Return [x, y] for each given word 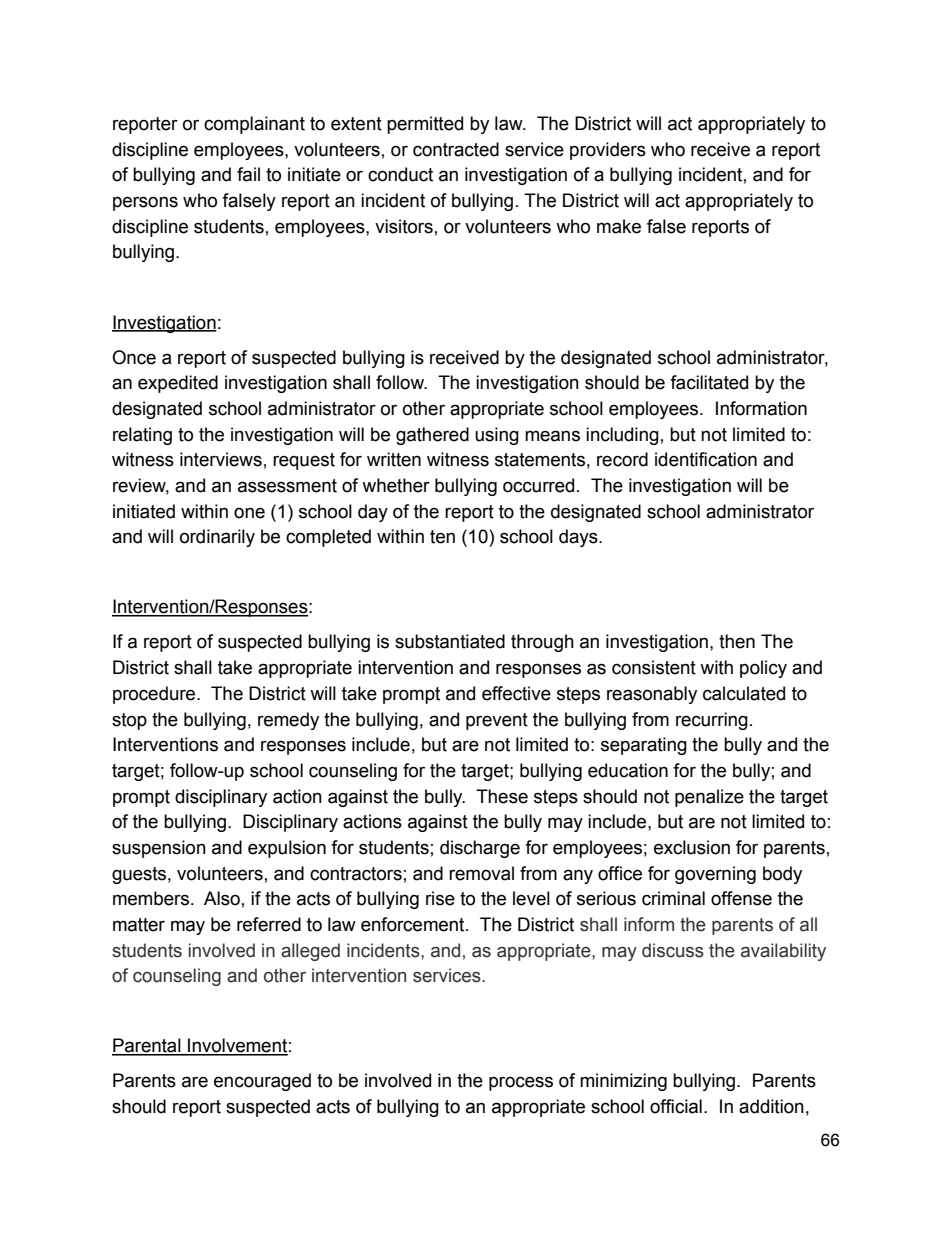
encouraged [262, 1082]
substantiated [450, 641]
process [521, 1083]
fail [248, 174]
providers [608, 151]
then [737, 641]
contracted [456, 149]
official [676, 1106]
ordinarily [217, 538]
